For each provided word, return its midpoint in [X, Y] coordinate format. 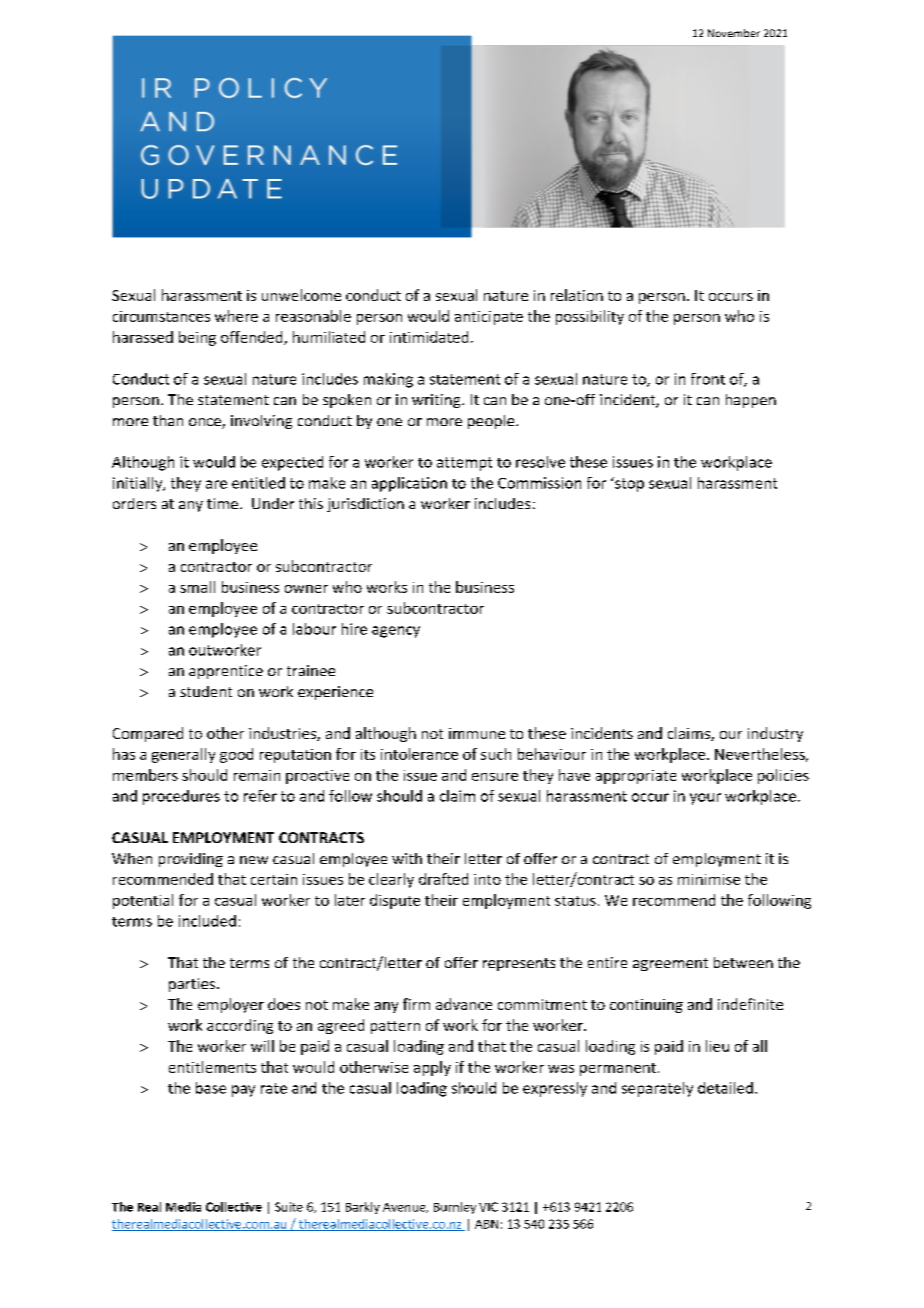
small [197, 587]
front [708, 379]
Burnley [455, 1208]
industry [775, 734]
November [734, 33]
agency [396, 632]
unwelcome [301, 295]
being [197, 338]
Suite [289, 1207]
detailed [725, 1088]
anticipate [489, 318]
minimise [709, 879]
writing [437, 401]
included [207, 921]
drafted [443, 879]
